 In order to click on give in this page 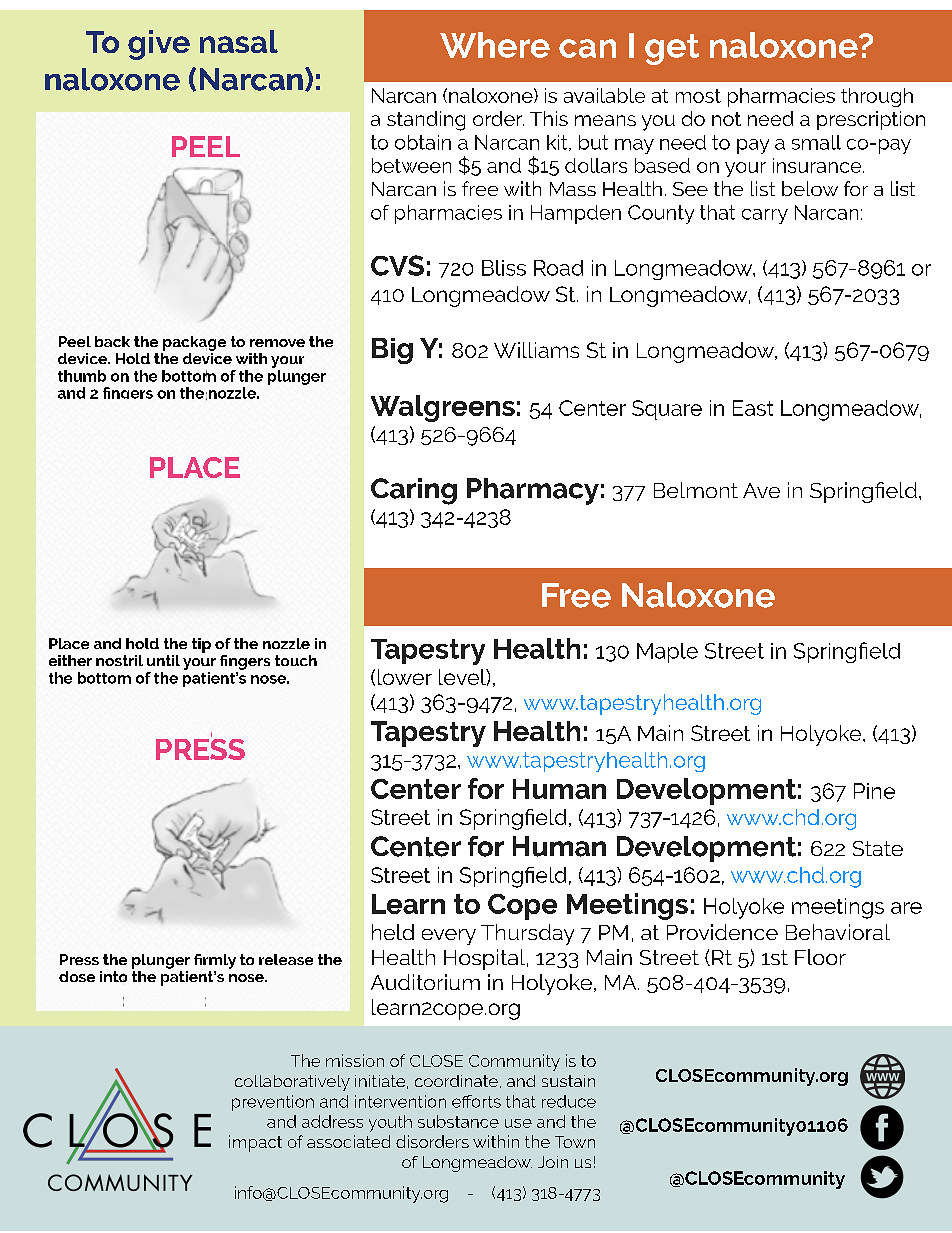, I will do `click(159, 45)`.
